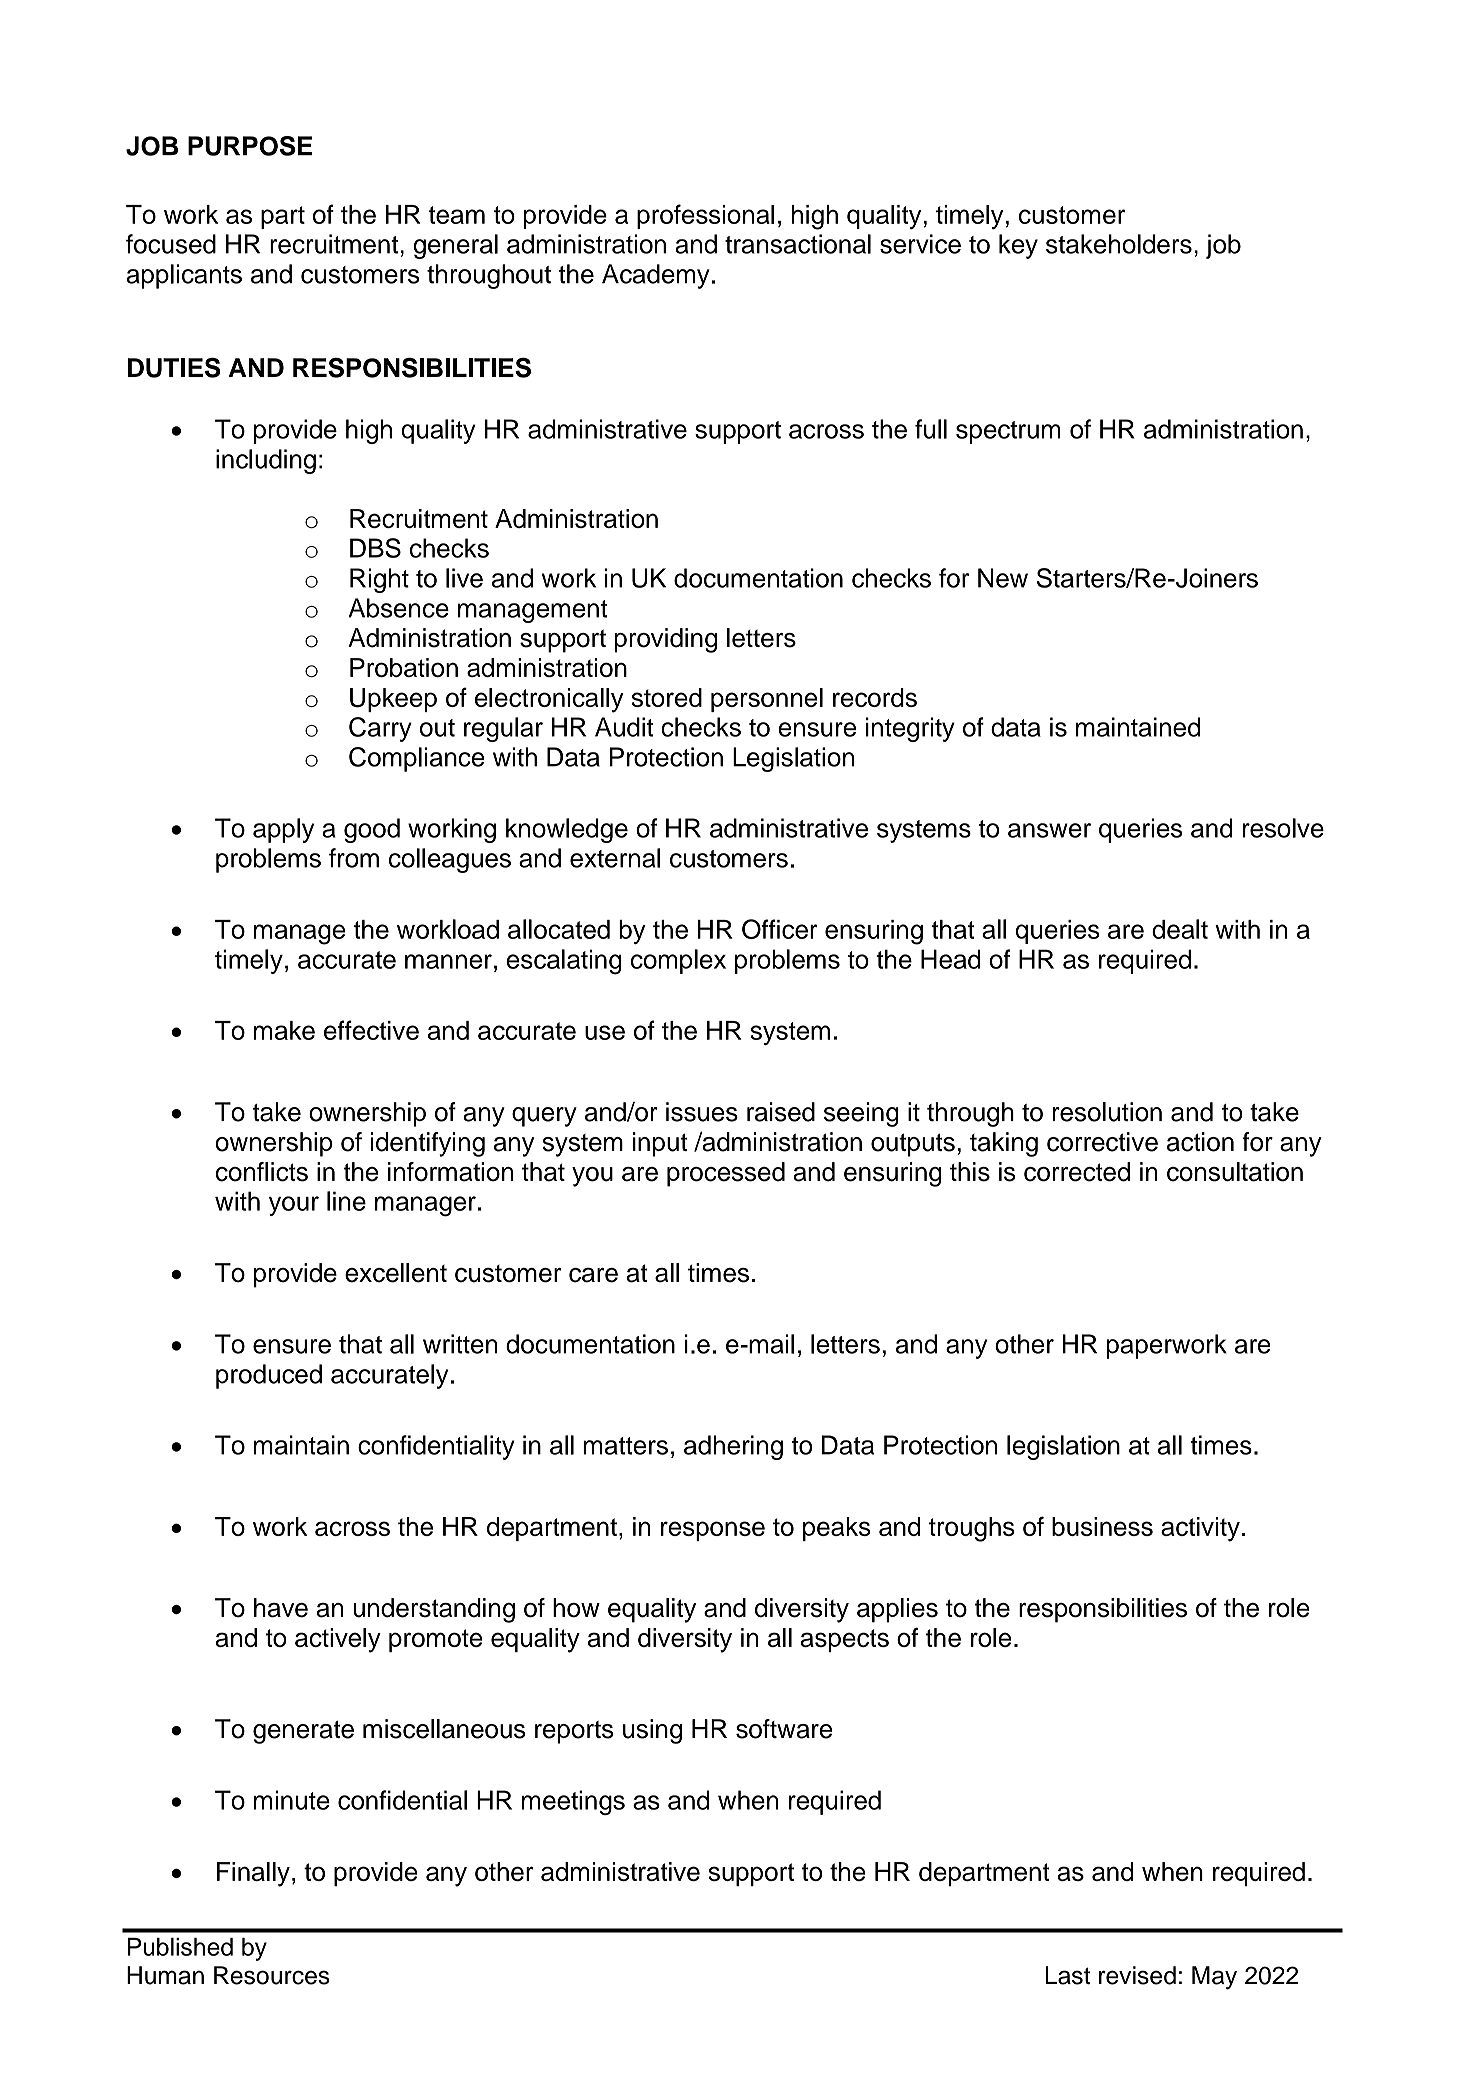  Describe the element at coordinates (733, 1447) in the screenshot. I see `adhering` at that location.
